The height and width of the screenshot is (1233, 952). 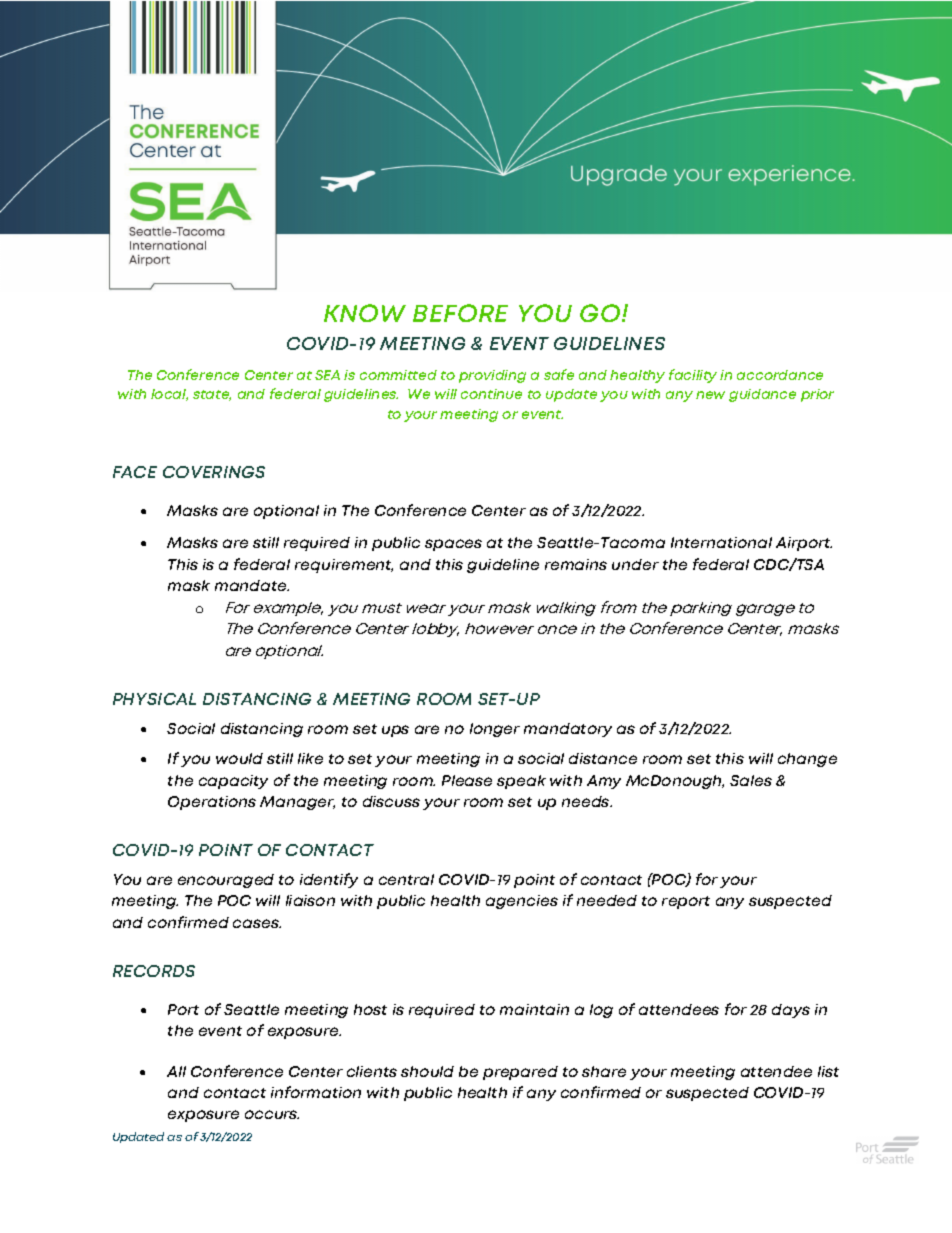 What do you see at coordinates (467, 780) in the screenshot?
I see `Please` at bounding box center [467, 780].
